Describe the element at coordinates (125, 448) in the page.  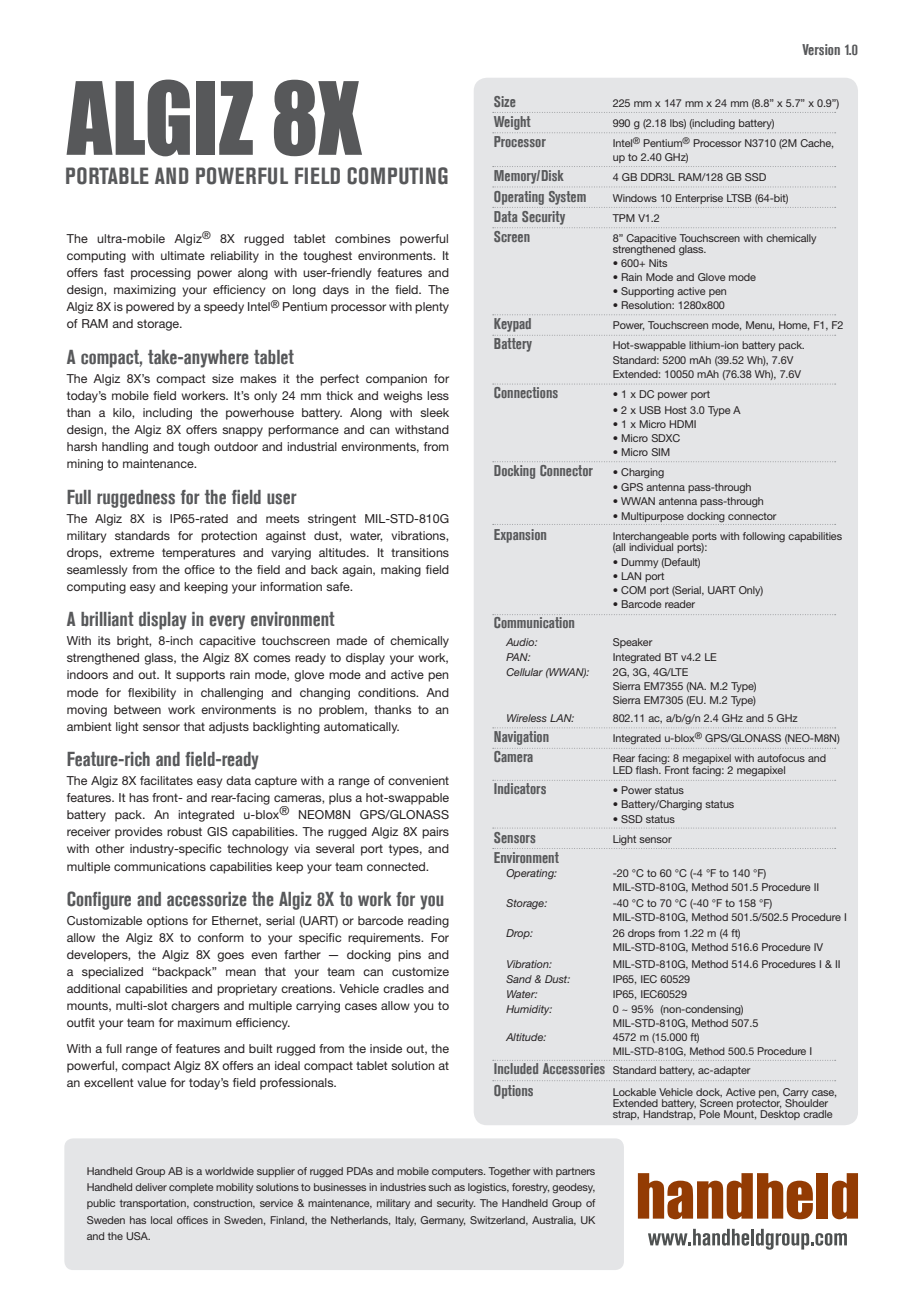
I see `handling` at that location.
